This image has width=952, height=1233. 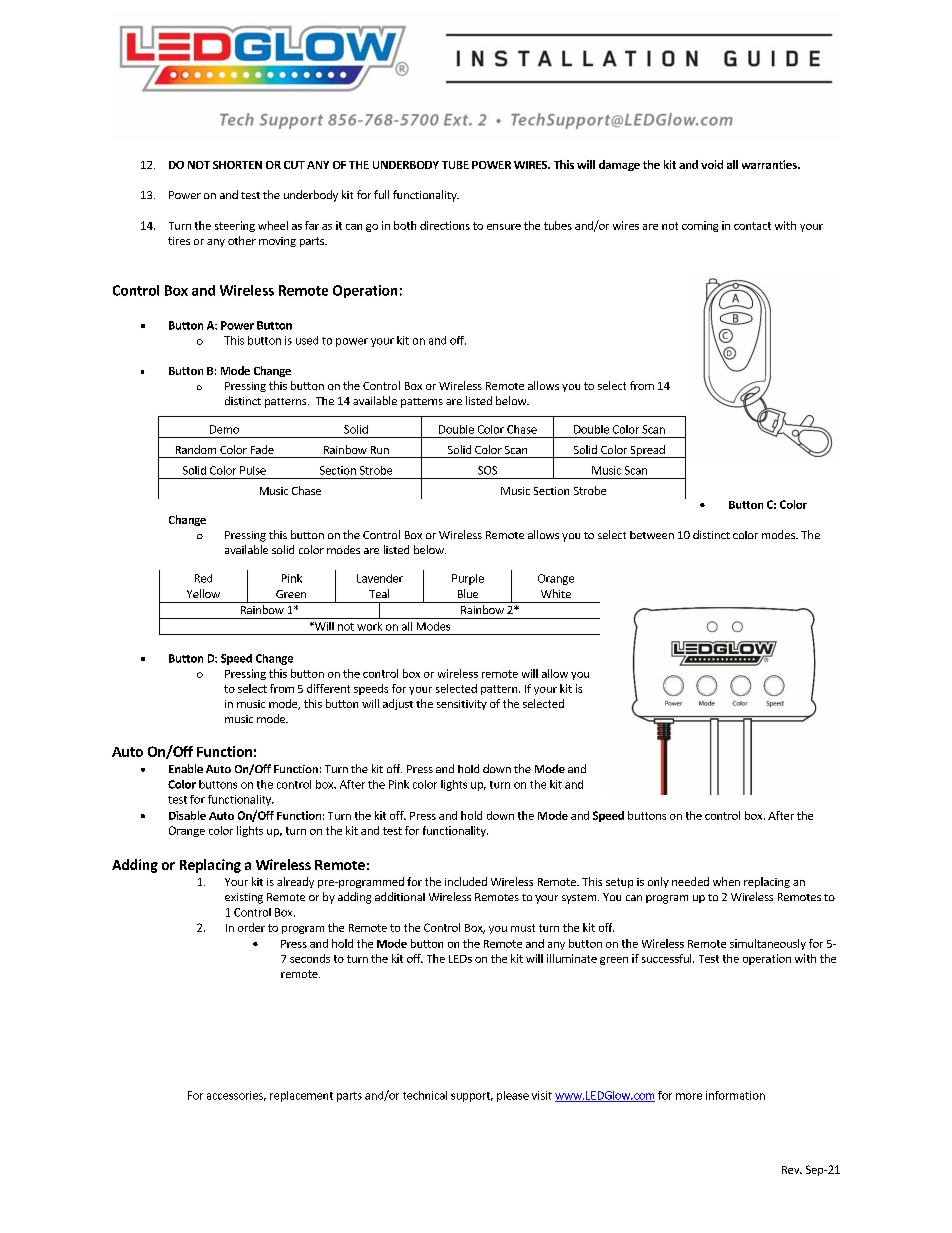 I want to click on SHORTEN, so click(x=237, y=165).
